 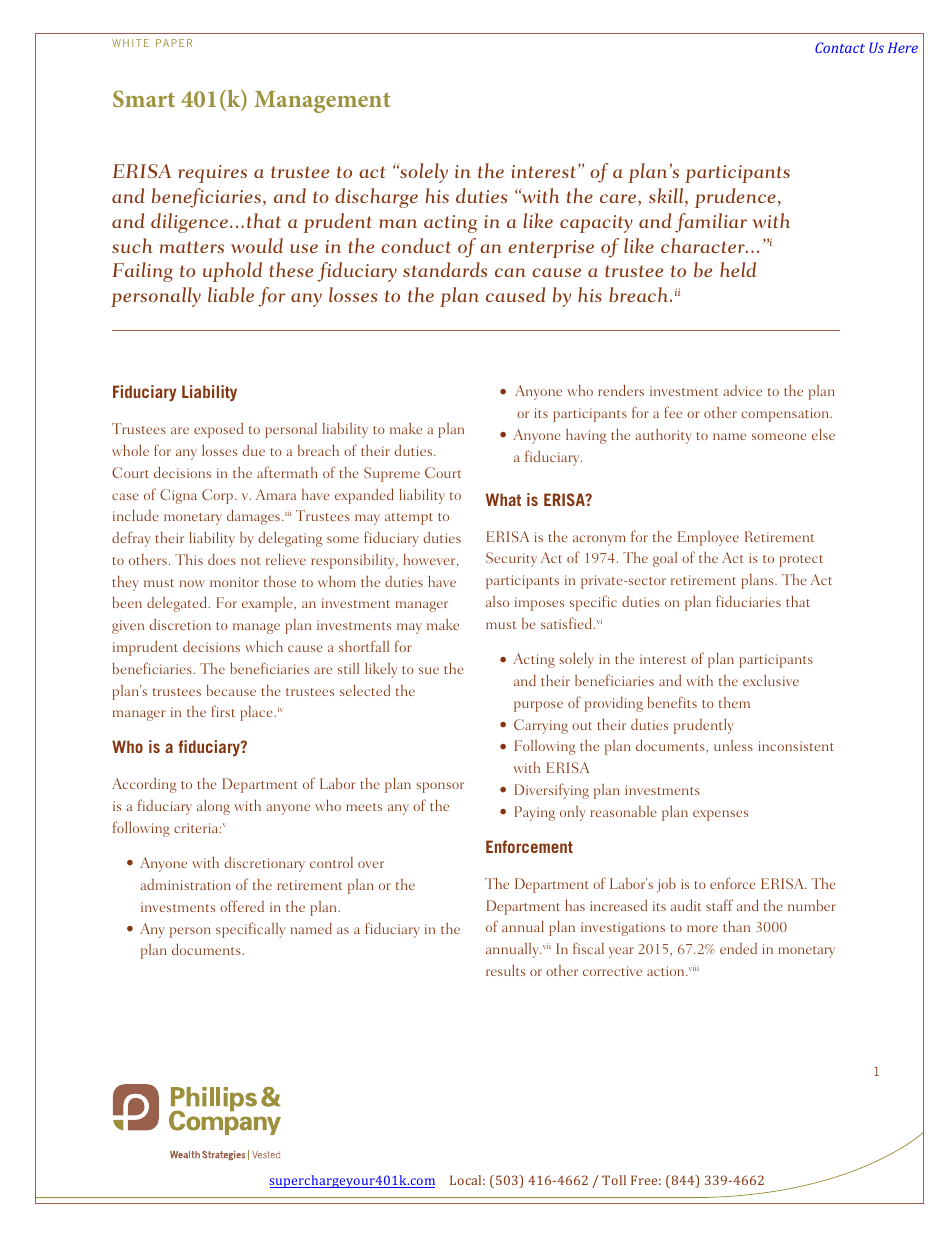 What do you see at coordinates (619, 200) in the screenshot?
I see `care` at bounding box center [619, 200].
